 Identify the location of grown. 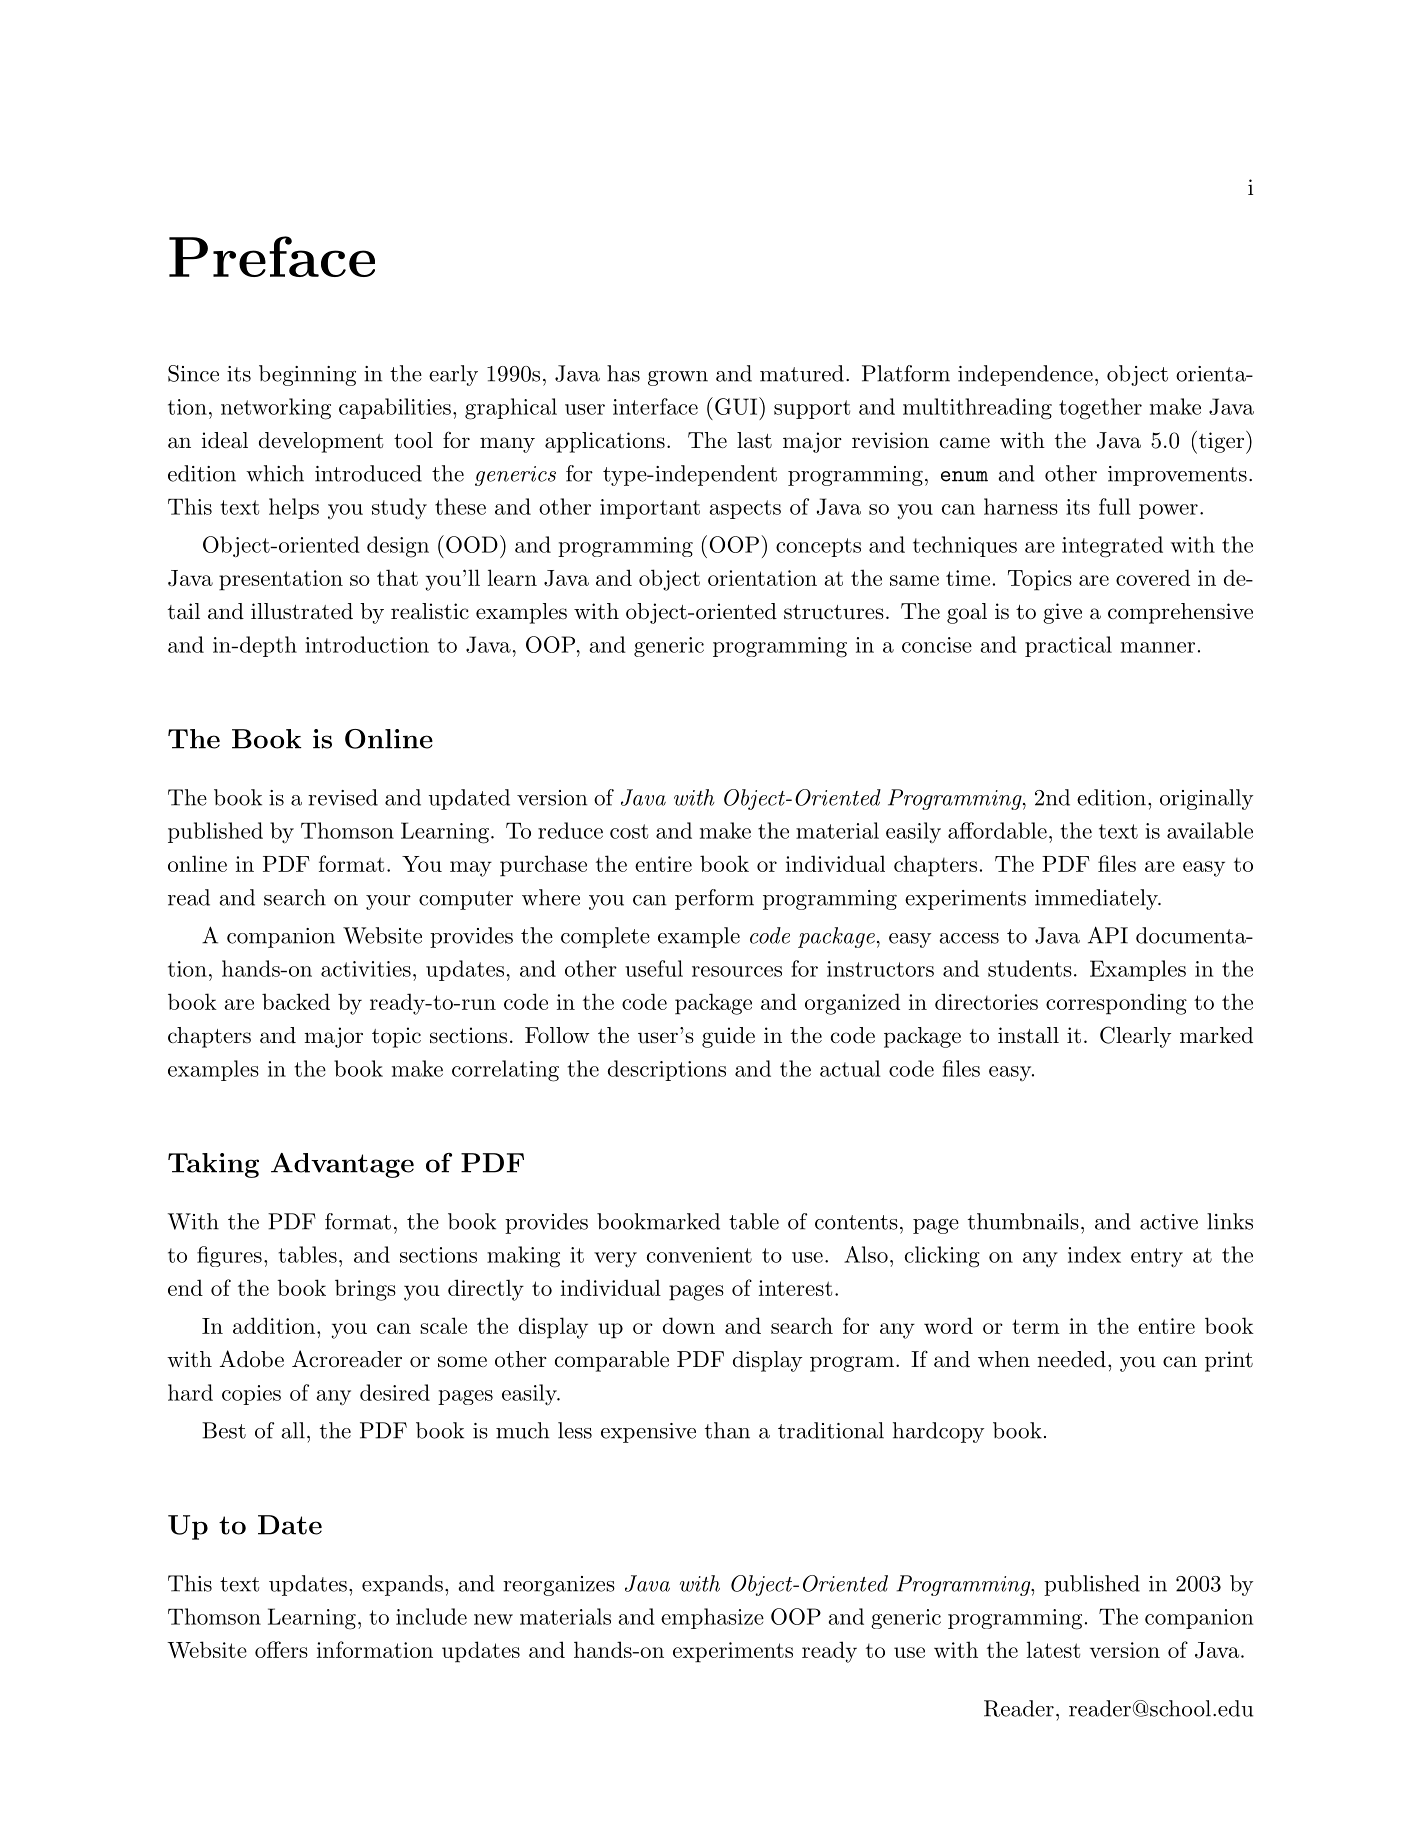
(678, 378).
